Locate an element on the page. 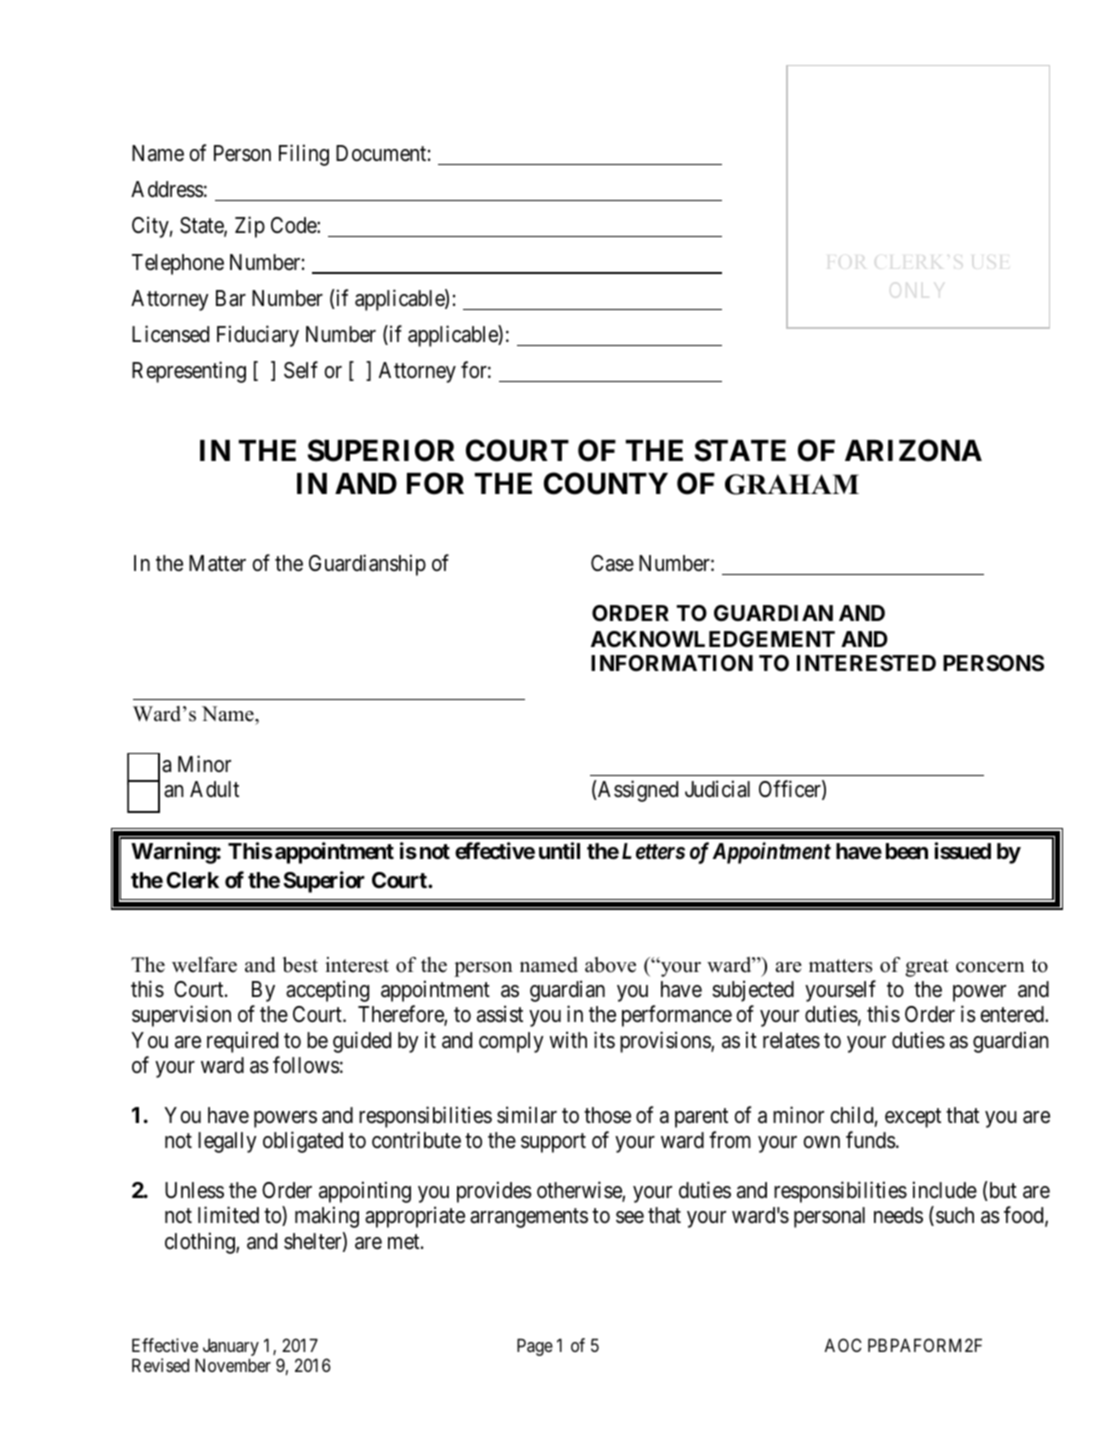 This document has width=1115, height=1443. best is located at coordinates (300, 965).
